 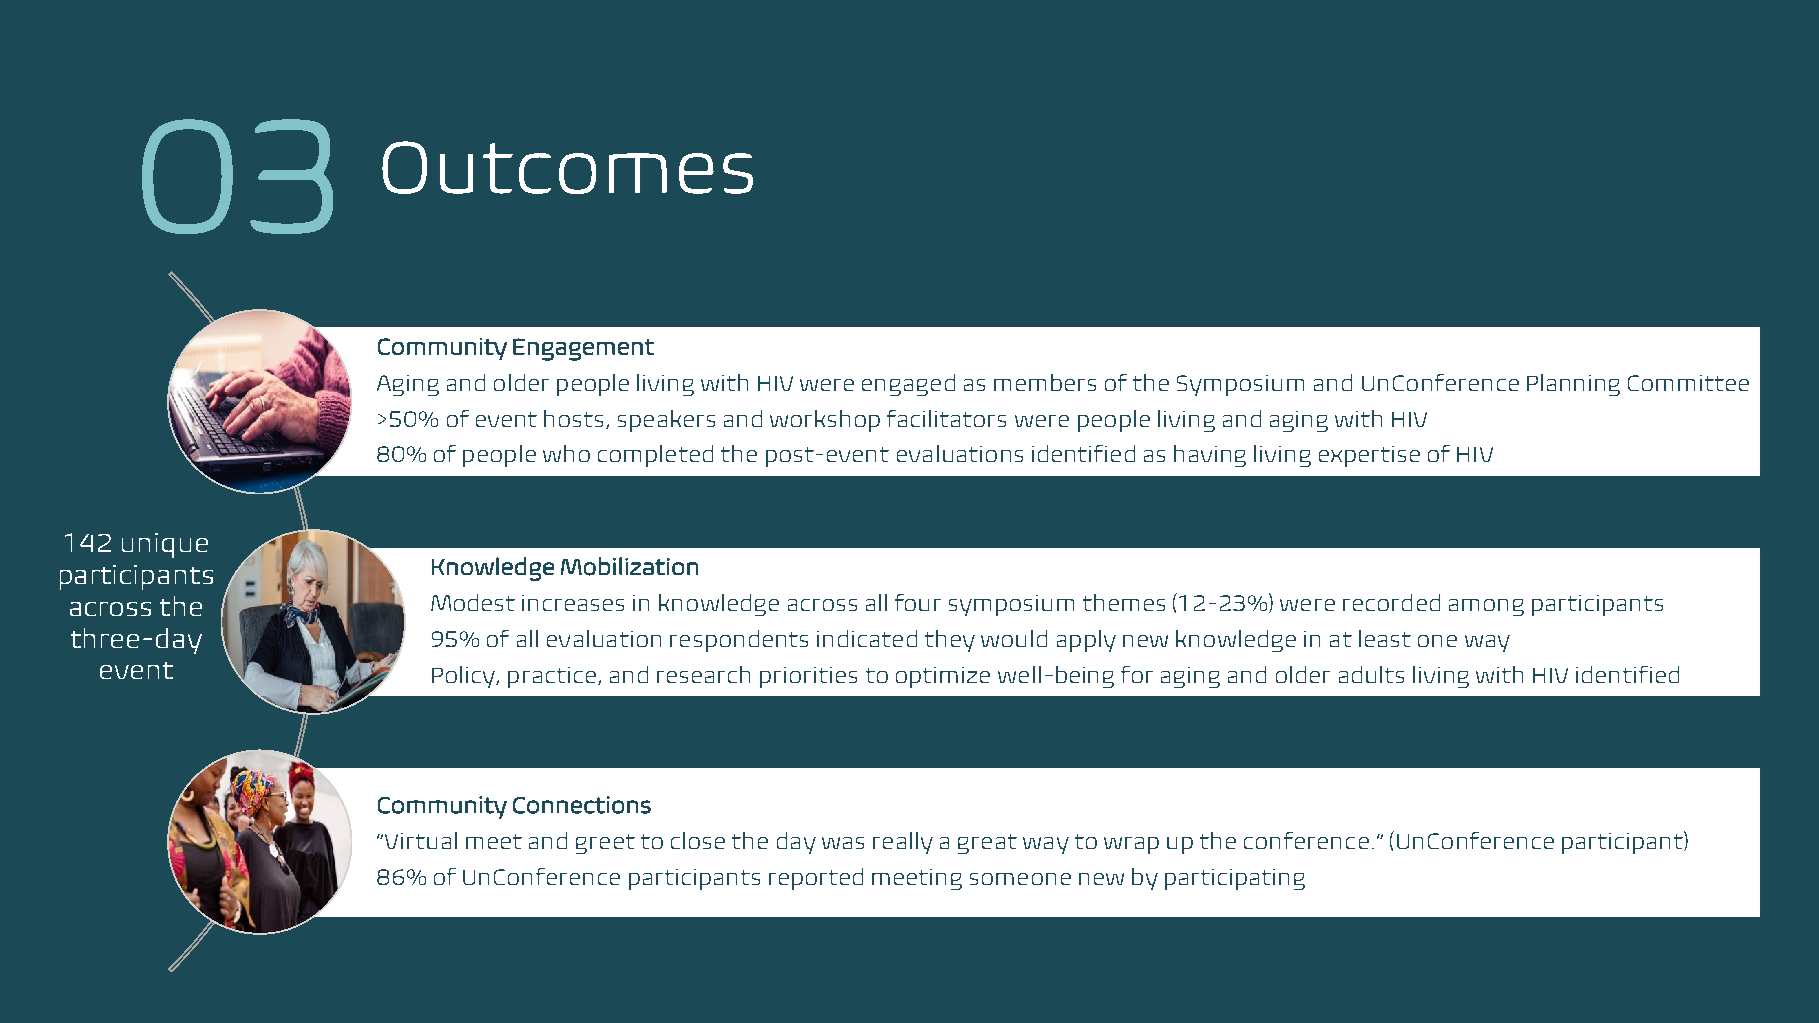 What do you see at coordinates (421, 840) in the screenshot?
I see `Virtual` at bounding box center [421, 840].
